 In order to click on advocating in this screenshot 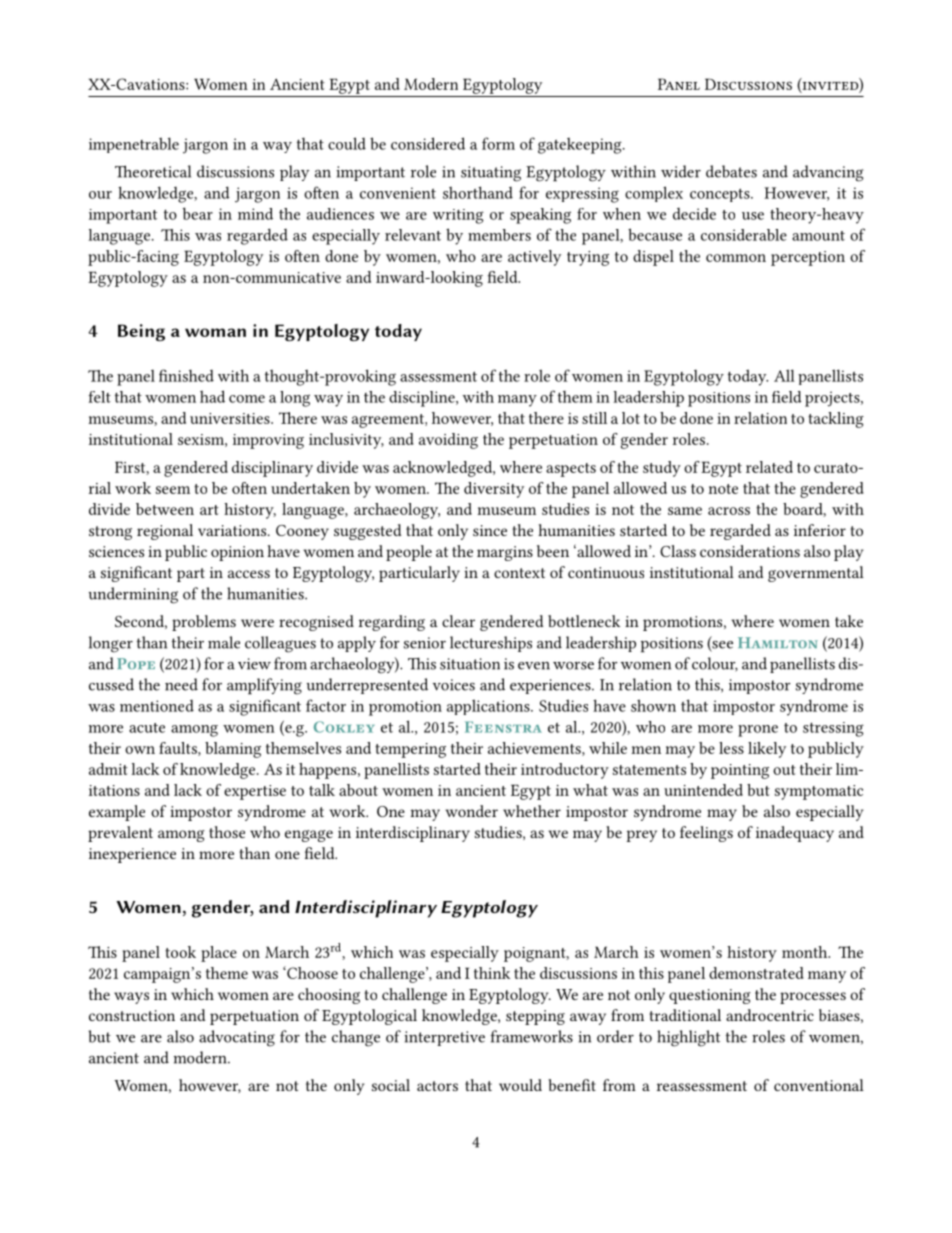, I will do `click(237, 1038)`.
